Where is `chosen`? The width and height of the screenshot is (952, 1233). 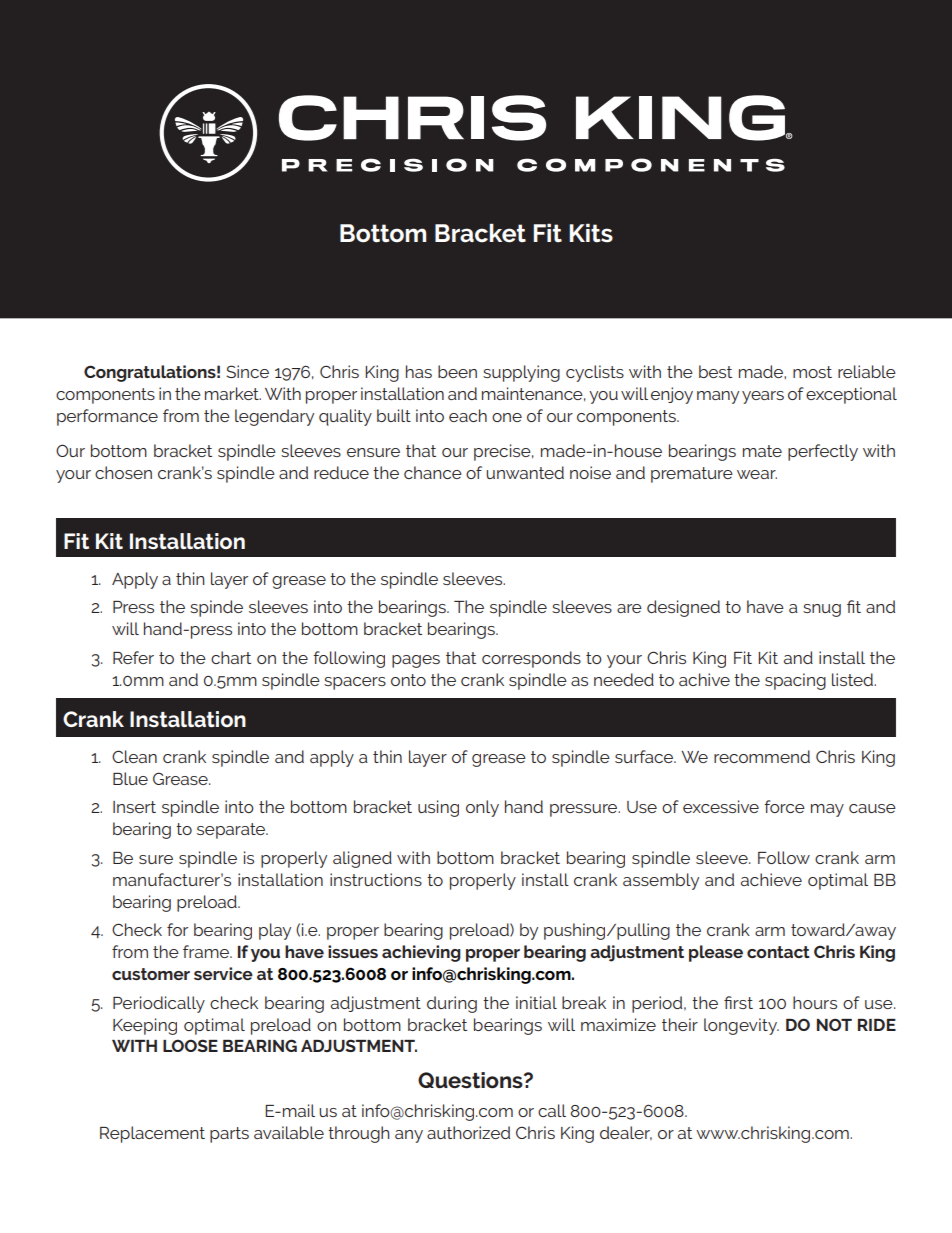
chosen is located at coordinates (123, 472).
